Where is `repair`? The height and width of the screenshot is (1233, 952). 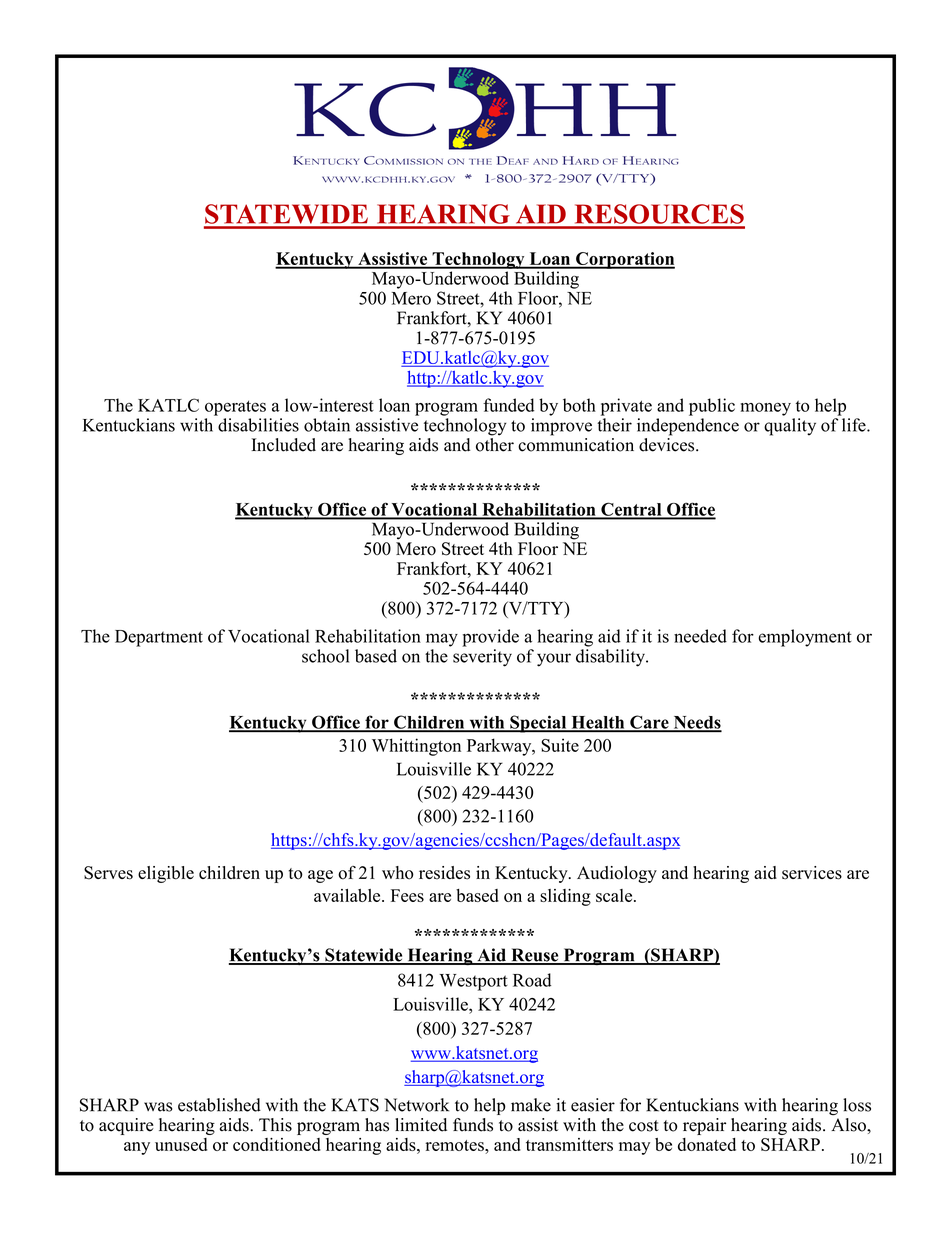 repair is located at coordinates (704, 1126).
